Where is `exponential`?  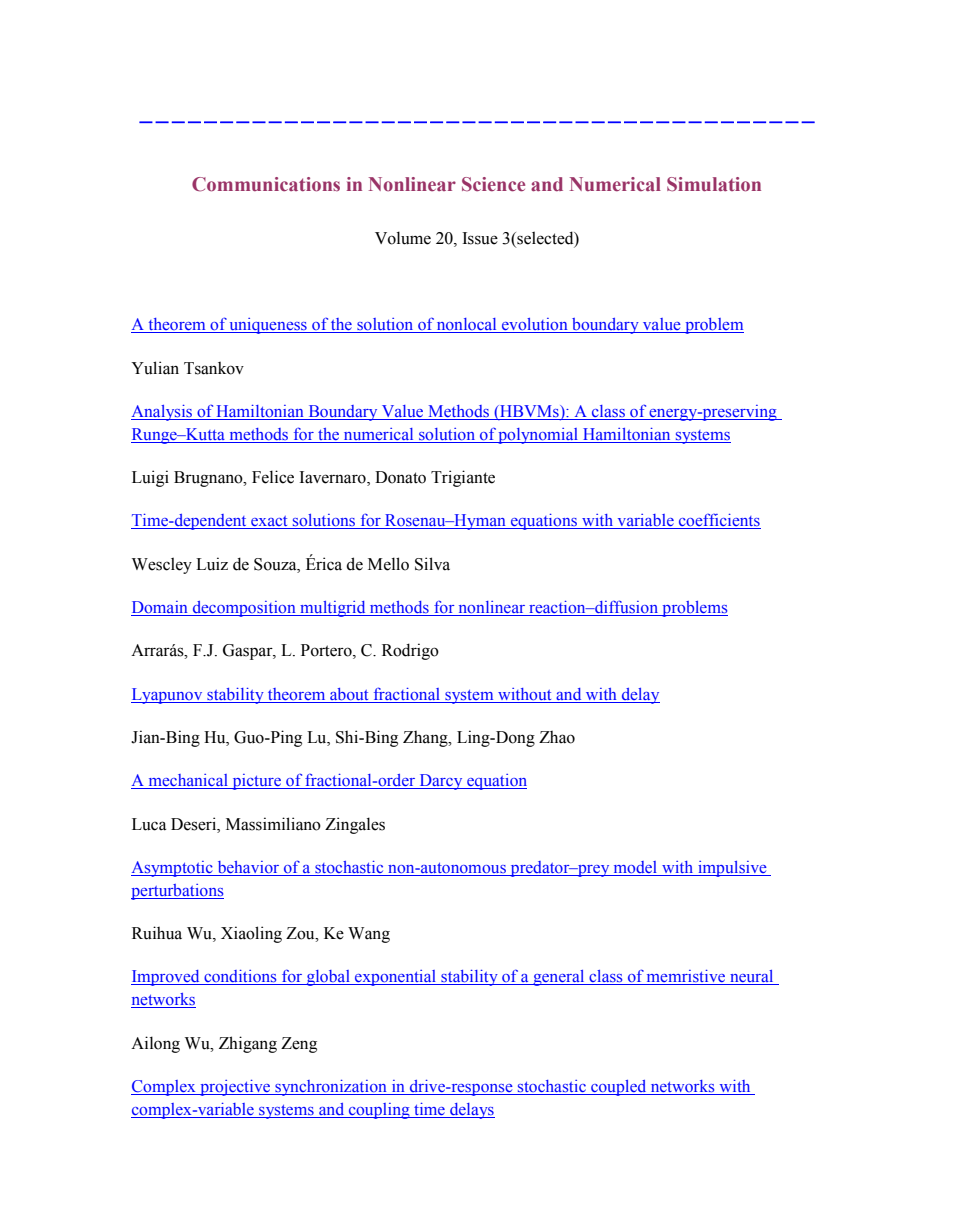 exponential is located at coordinates (396, 978).
